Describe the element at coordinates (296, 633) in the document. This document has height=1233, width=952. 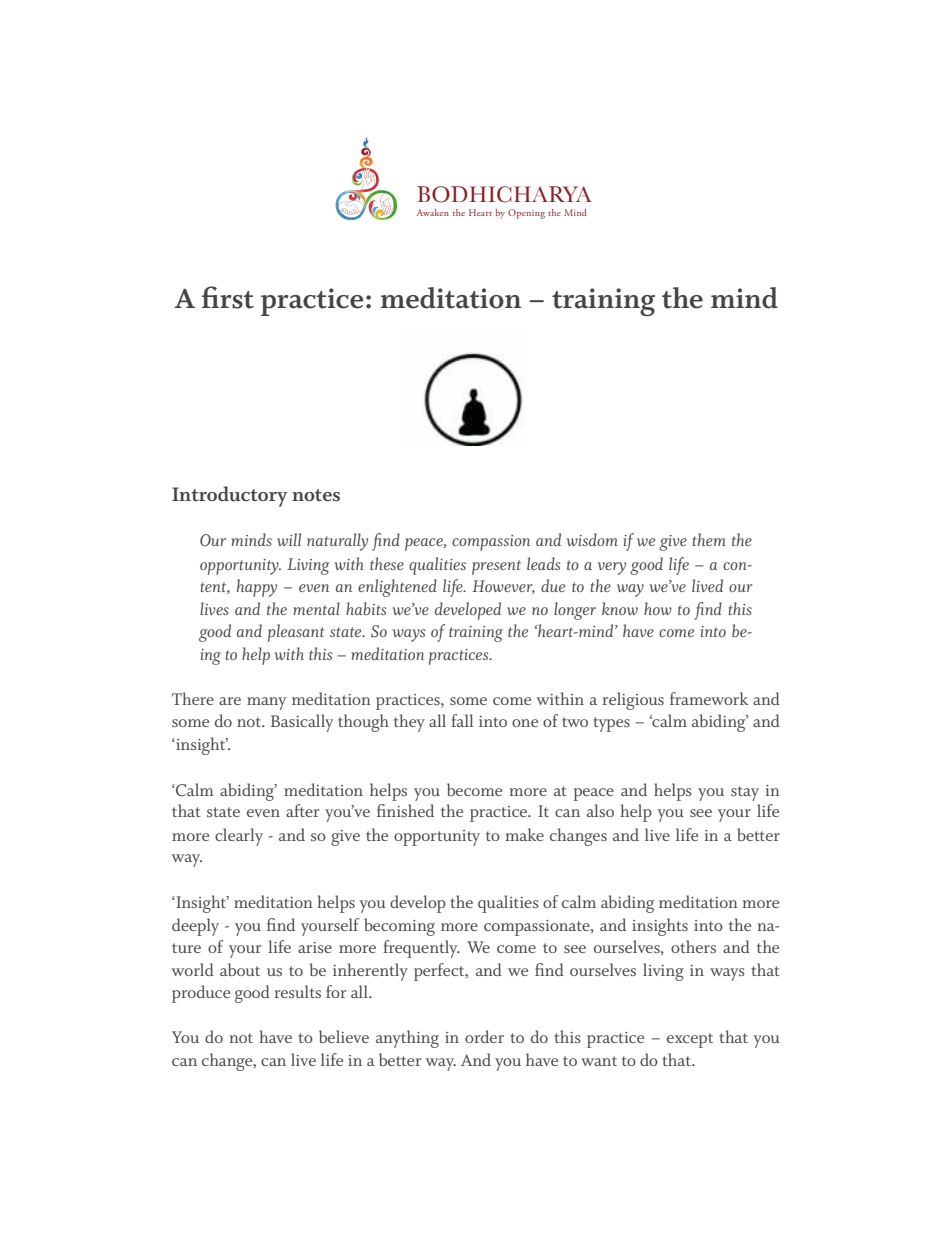
I see `pleasant` at that location.
